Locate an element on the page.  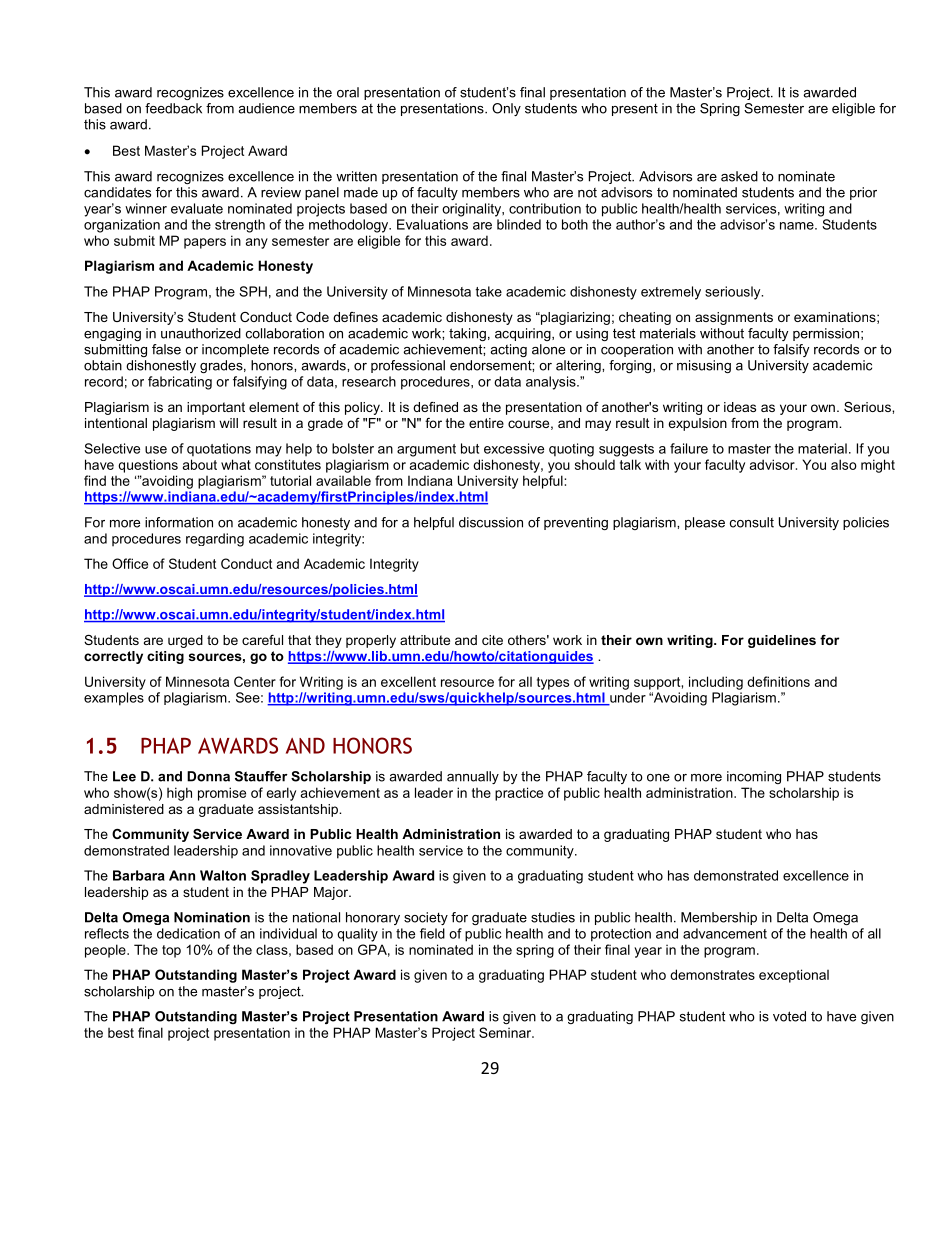
Only is located at coordinates (506, 109).
